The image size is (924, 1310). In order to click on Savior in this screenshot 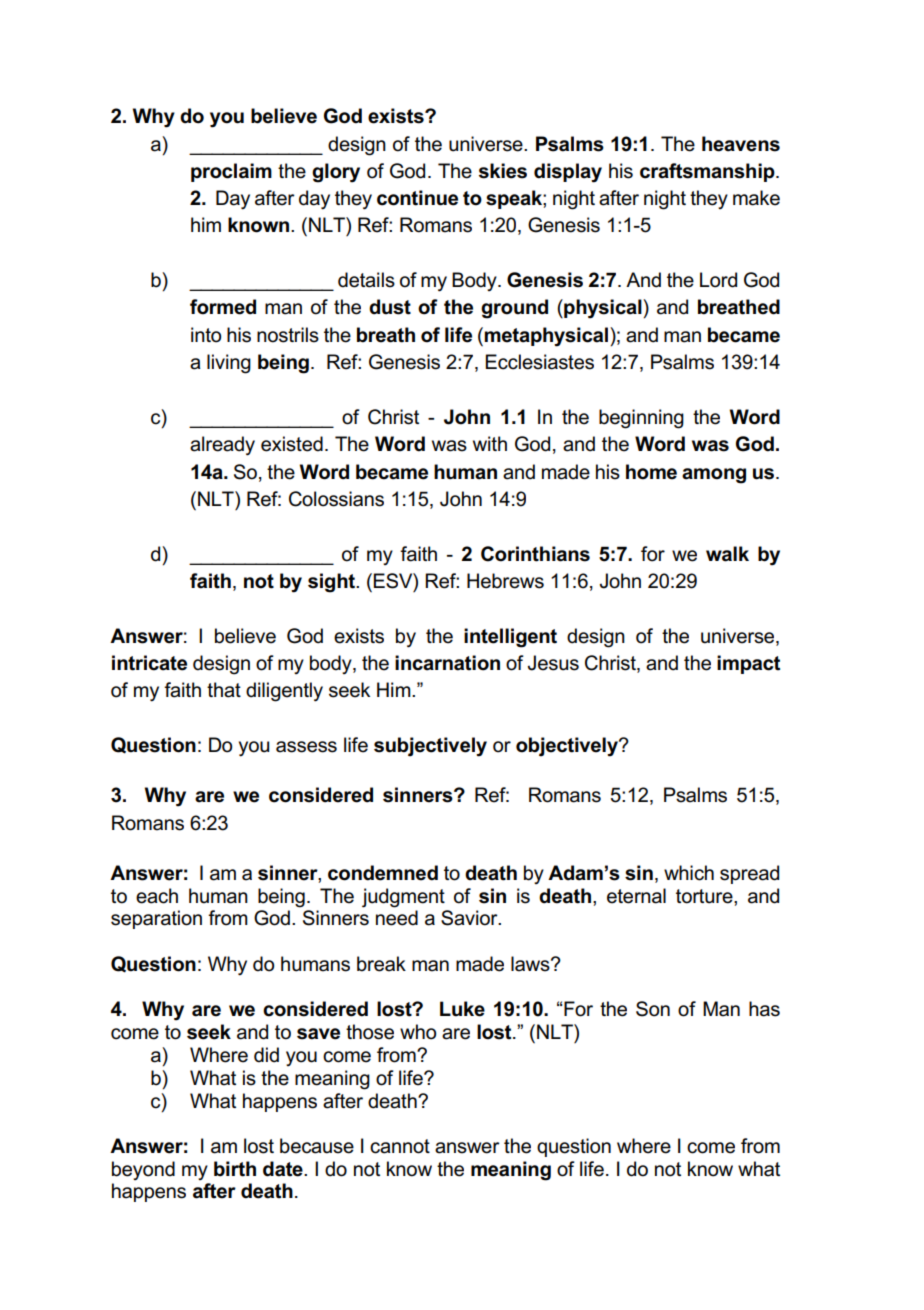, I will do `click(470, 918)`.
